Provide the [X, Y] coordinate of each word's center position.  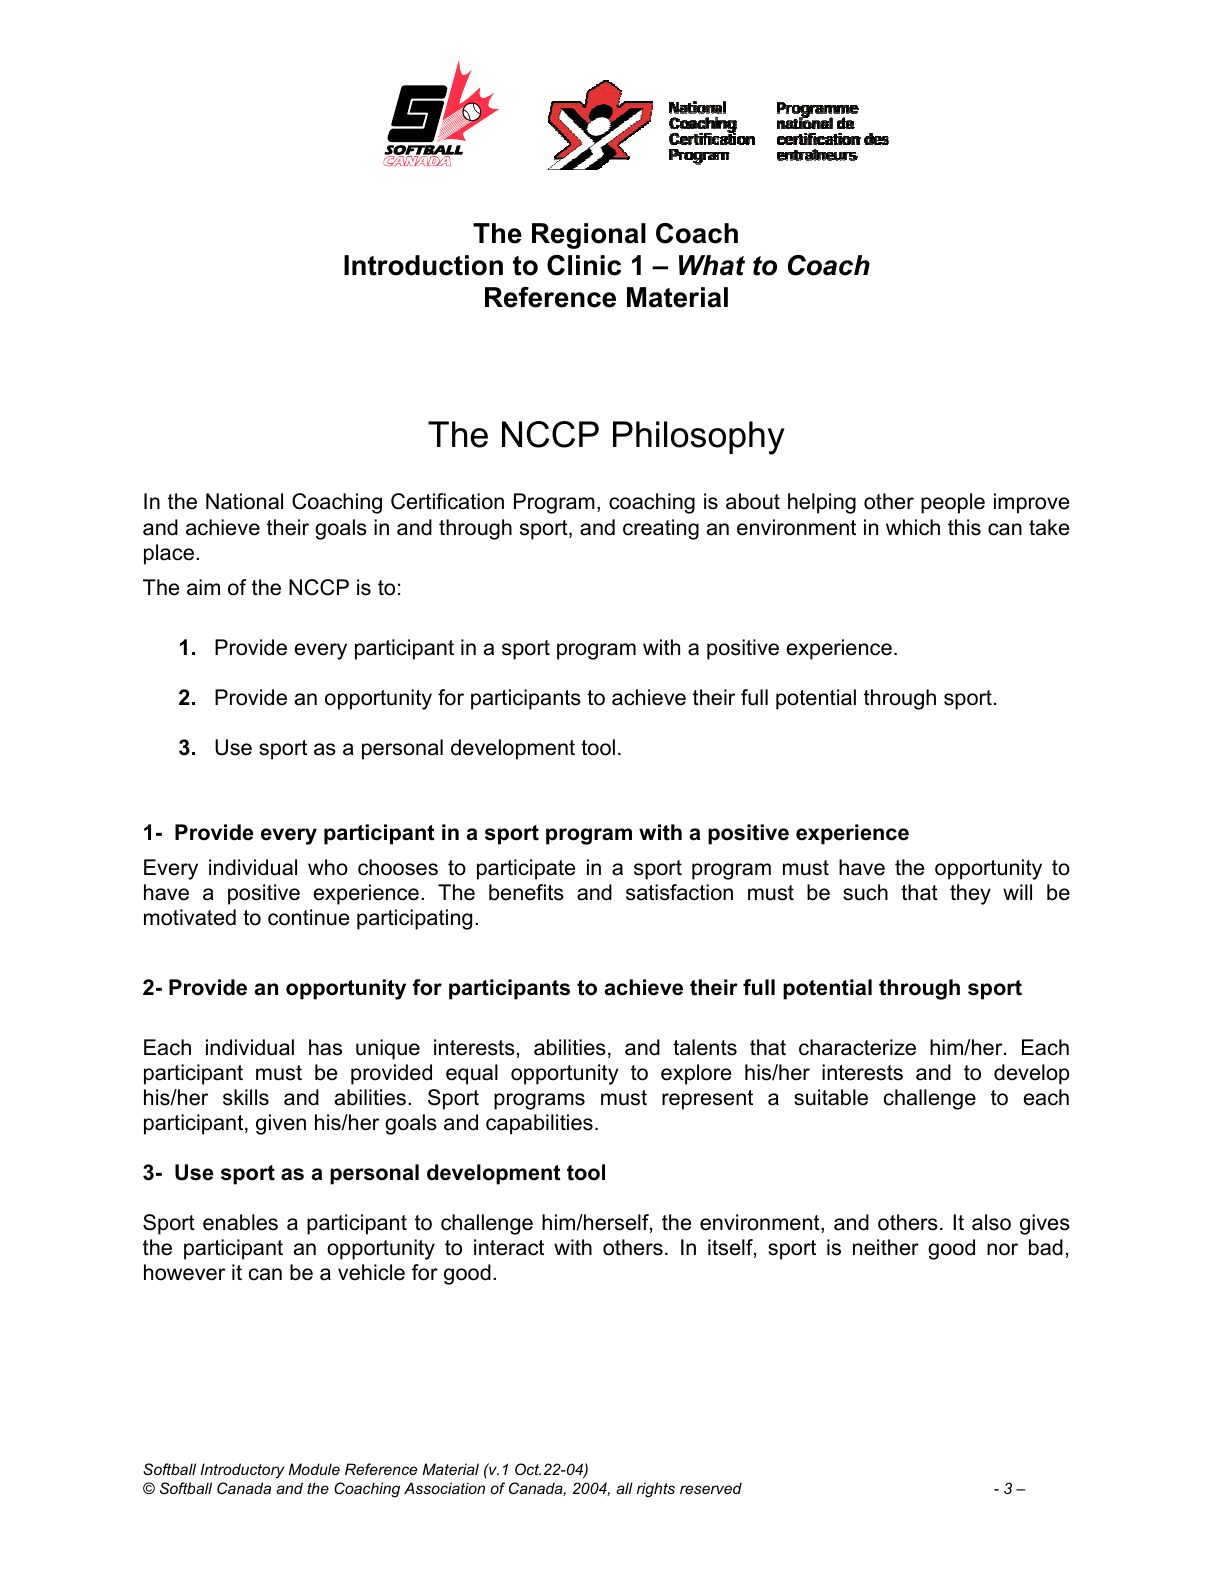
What [712, 265]
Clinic [584, 265]
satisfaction [679, 892]
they [970, 894]
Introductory [242, 1471]
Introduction [423, 265]
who [328, 867]
